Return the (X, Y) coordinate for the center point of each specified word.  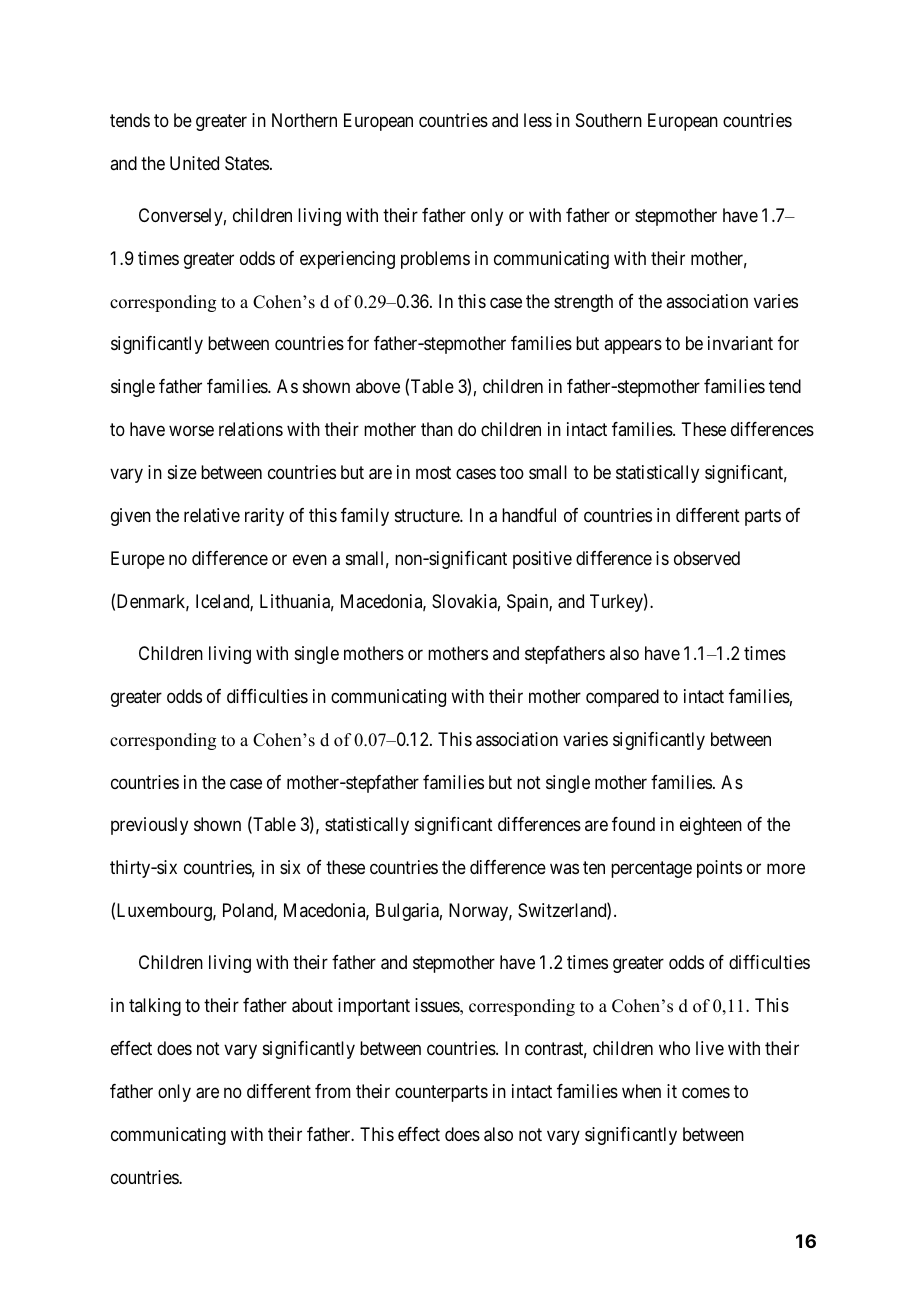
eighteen (711, 826)
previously (149, 826)
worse (191, 431)
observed (707, 558)
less (538, 120)
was (564, 869)
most (433, 472)
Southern (609, 120)
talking (155, 1007)
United (194, 163)
